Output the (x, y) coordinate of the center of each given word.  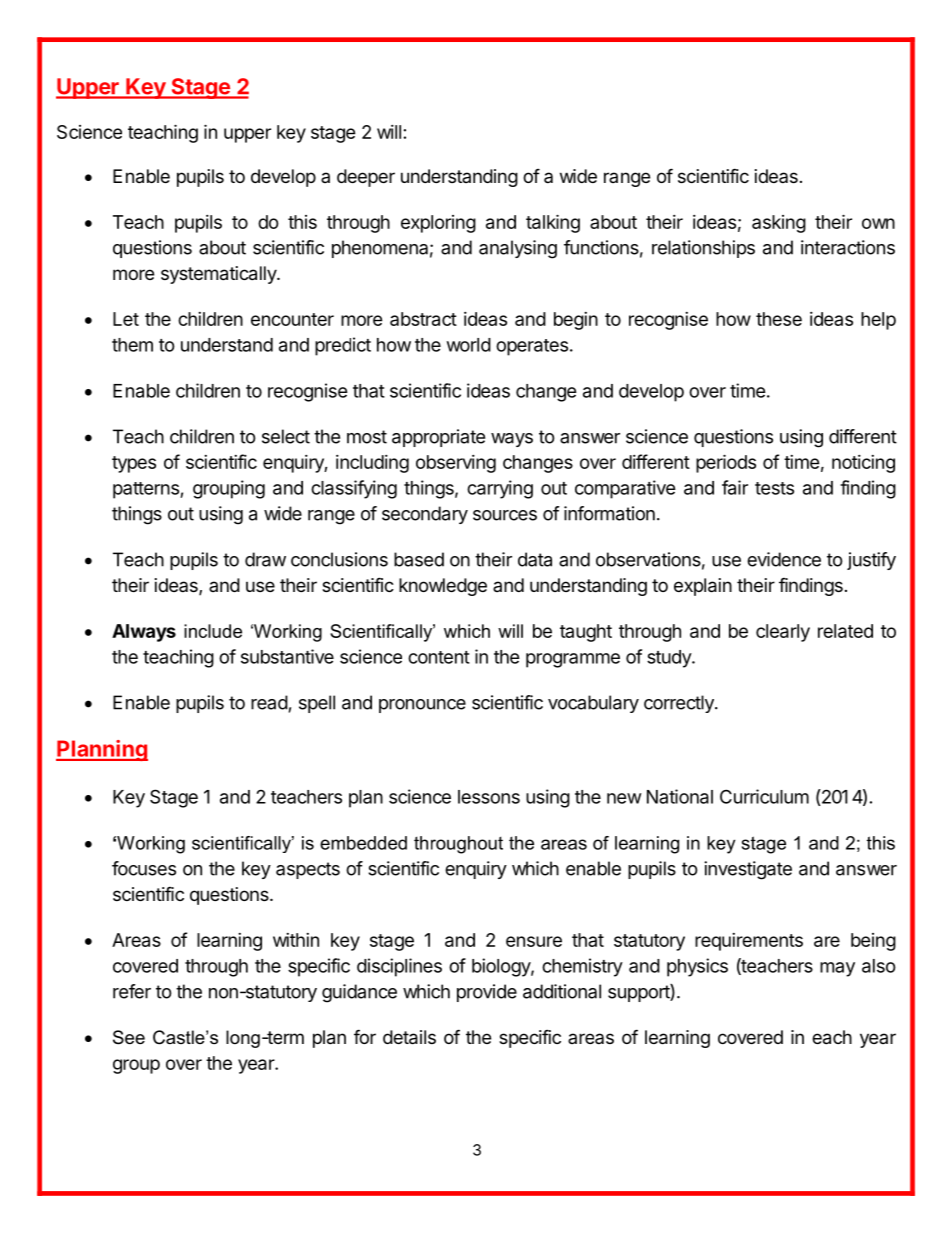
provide (487, 993)
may (837, 969)
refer (132, 991)
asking (779, 224)
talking (553, 223)
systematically (219, 275)
